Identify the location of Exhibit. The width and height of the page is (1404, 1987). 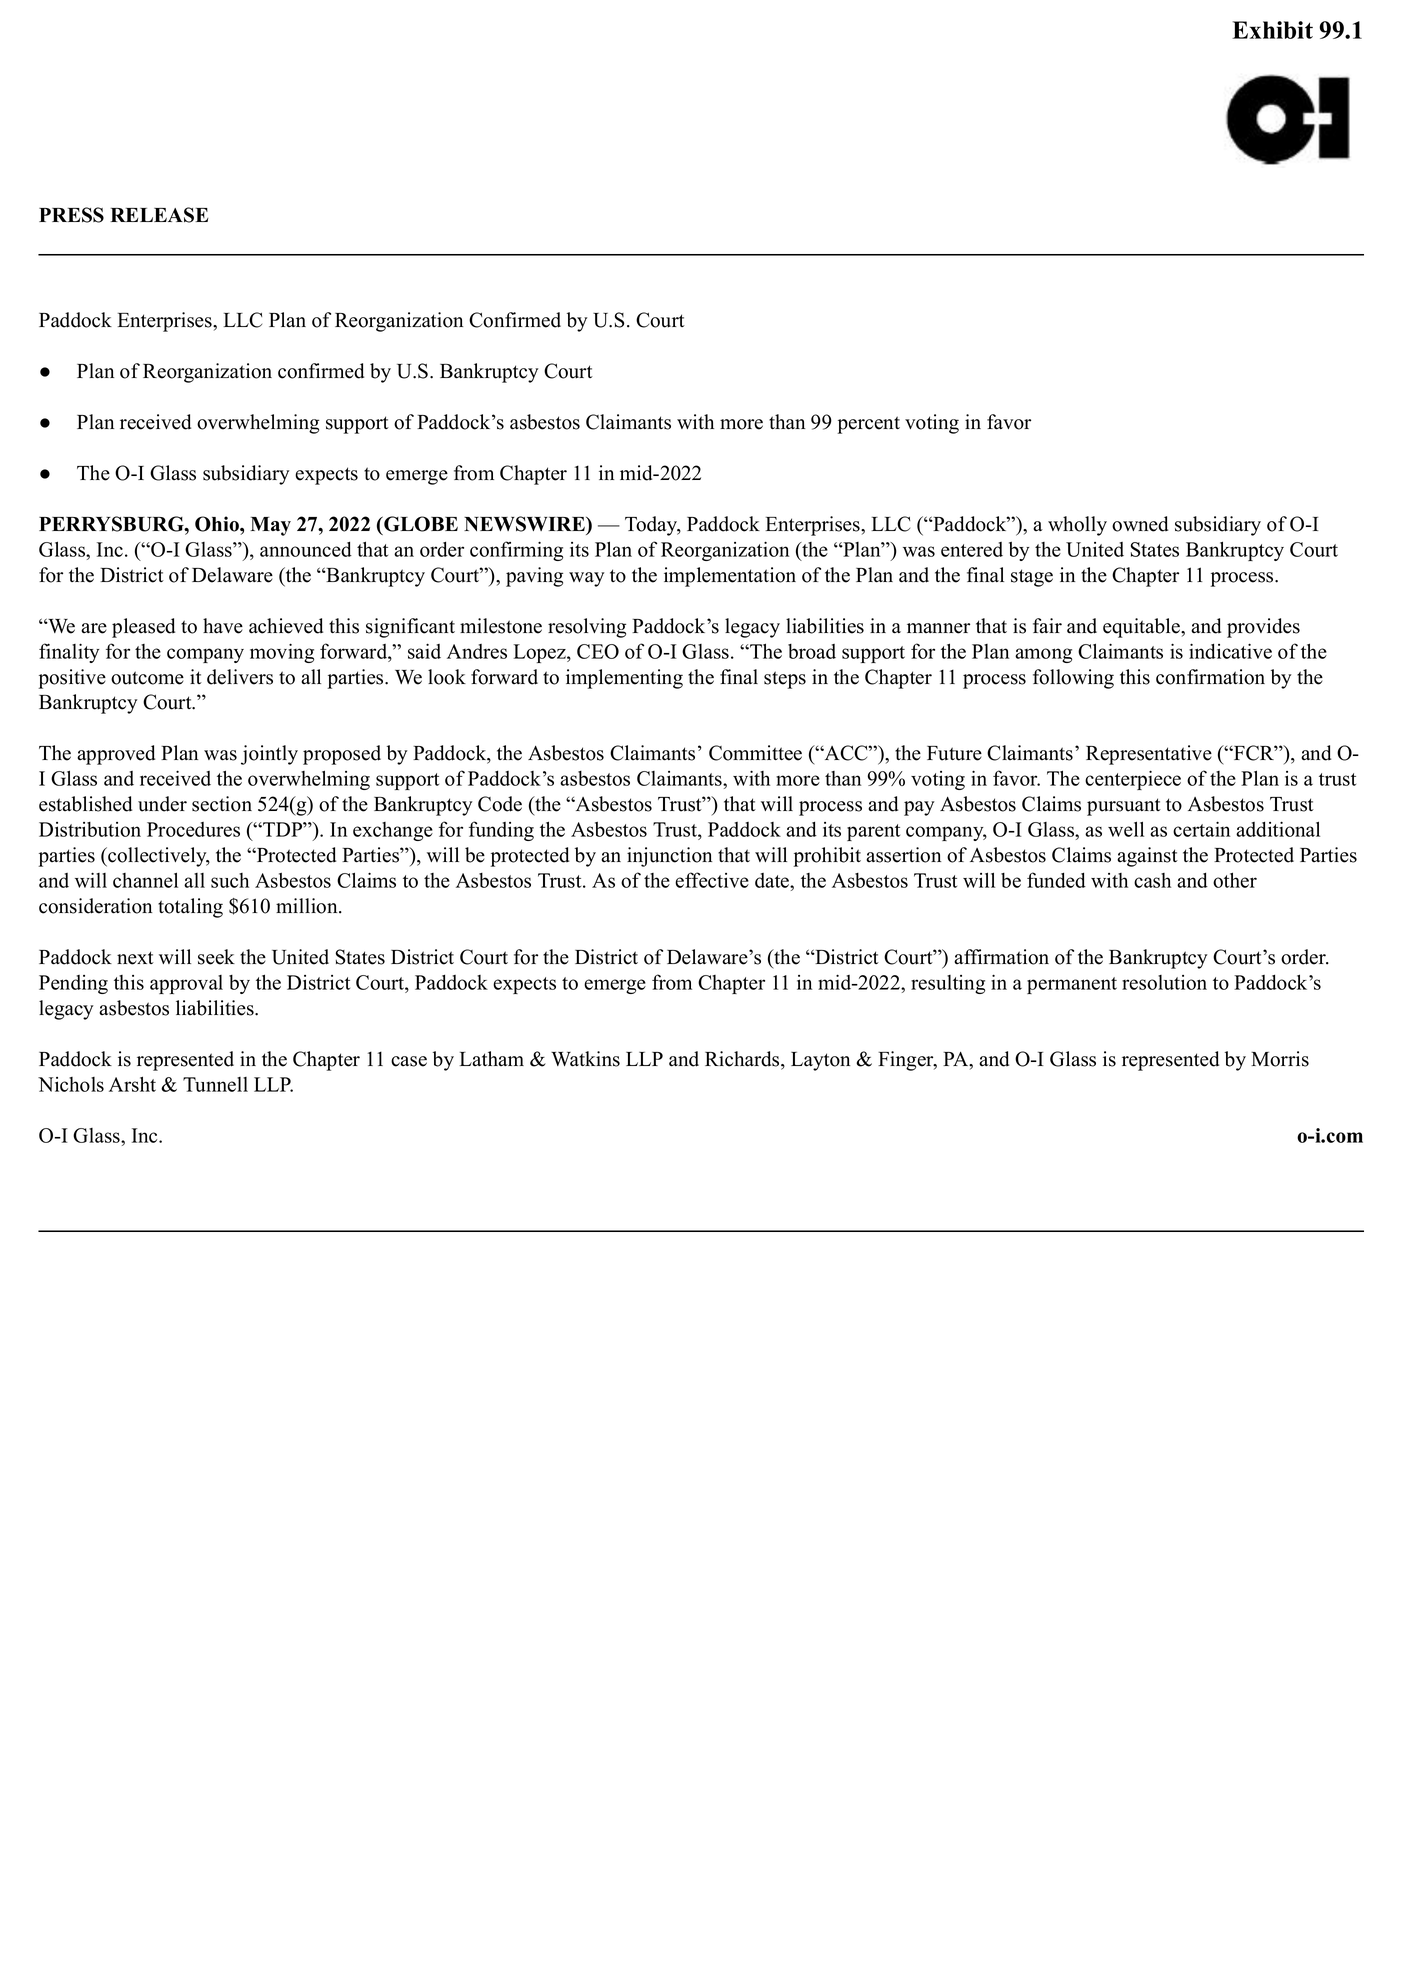
(1272, 30).
